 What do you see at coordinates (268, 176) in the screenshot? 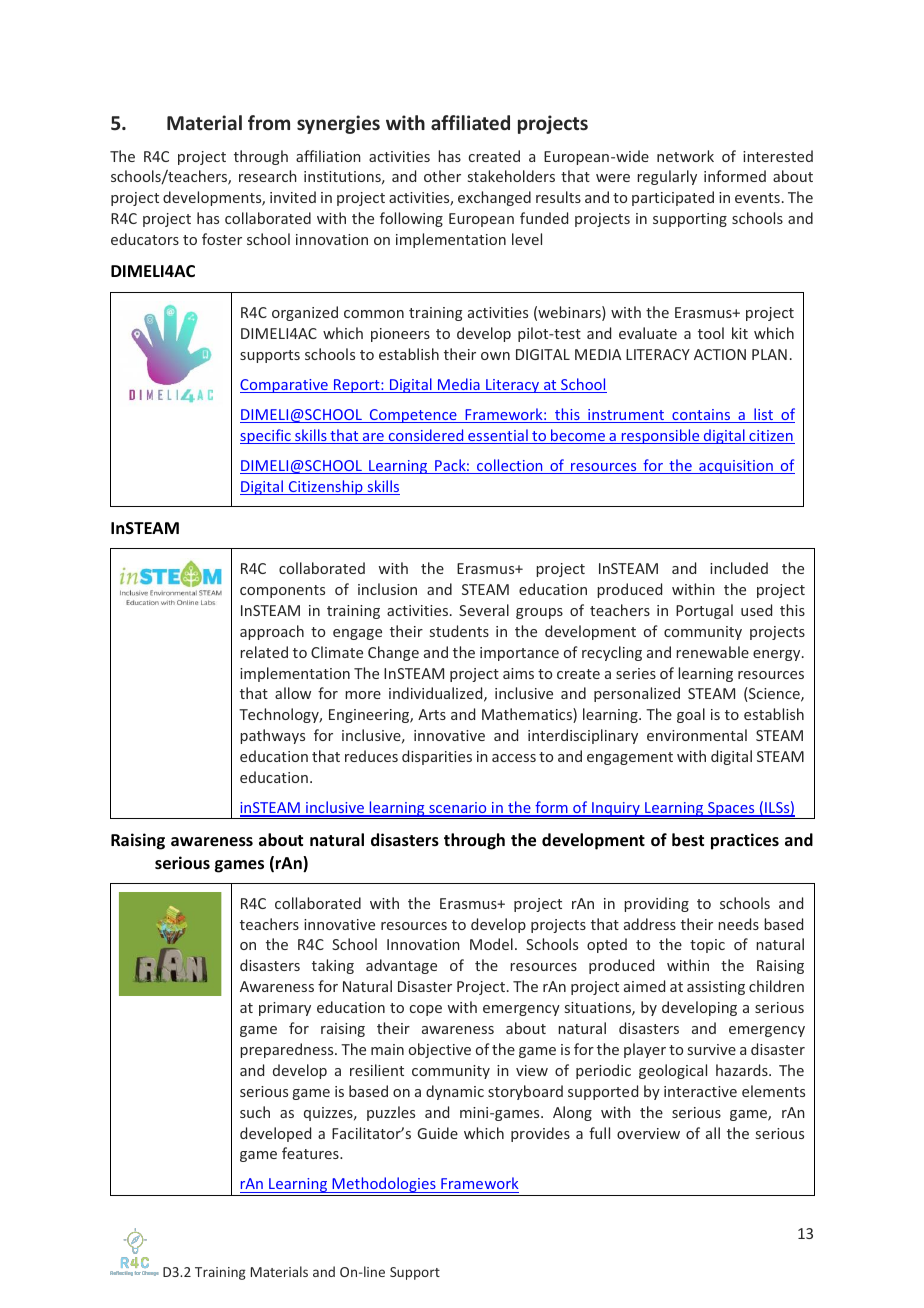
I see `research` at bounding box center [268, 176].
